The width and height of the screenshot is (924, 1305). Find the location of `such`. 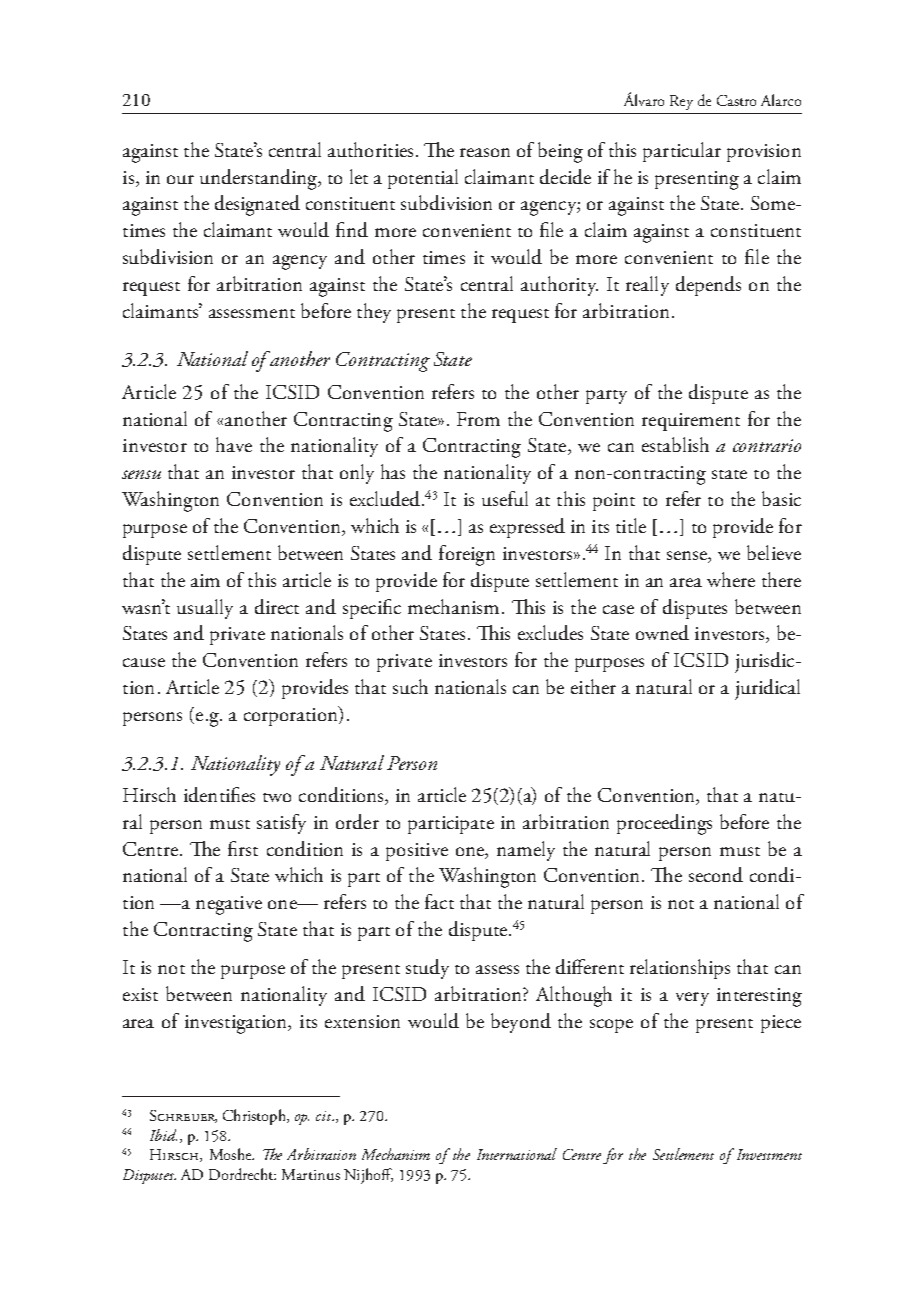

such is located at coordinates (410, 686).
